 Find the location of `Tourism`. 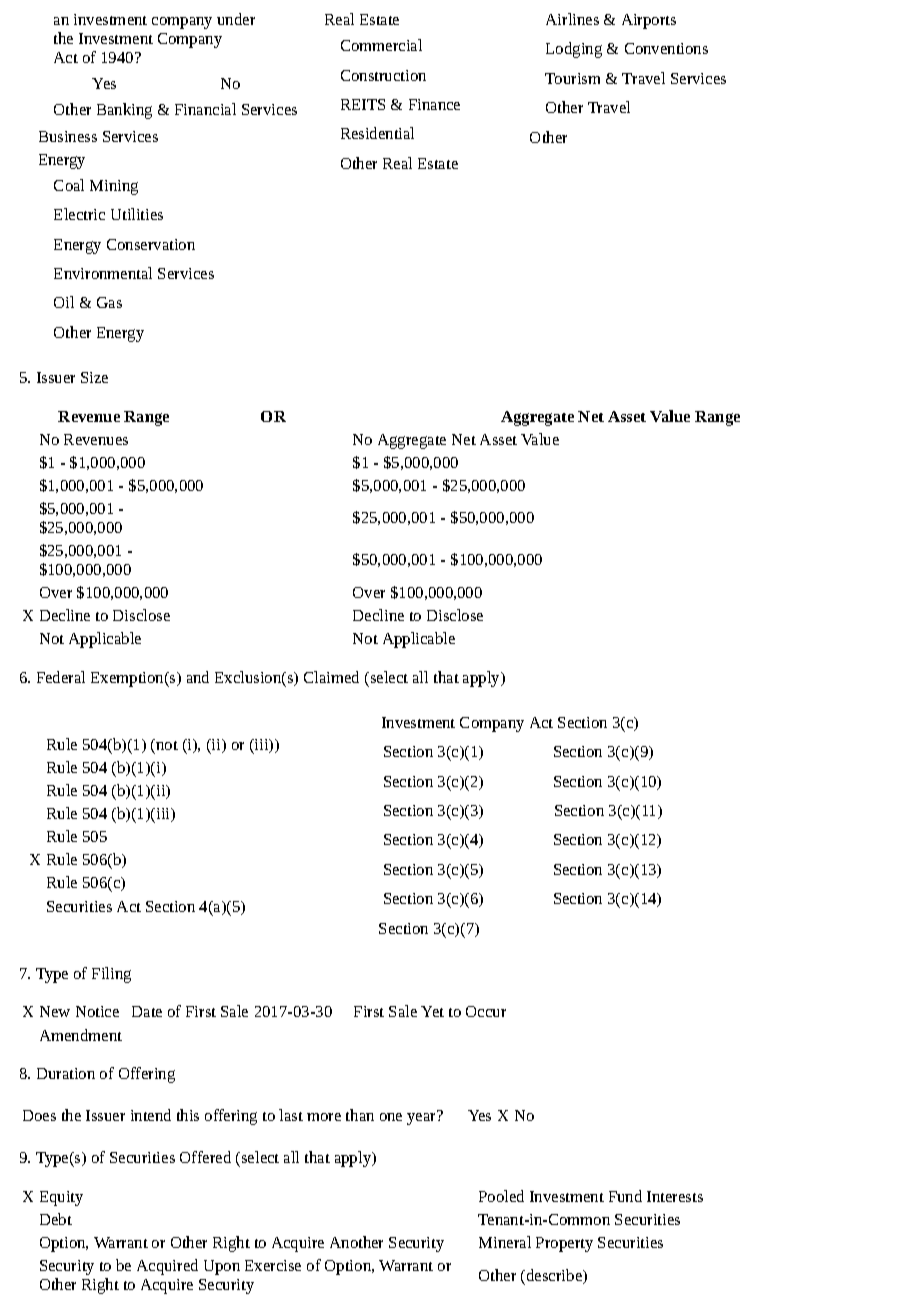

Tourism is located at coordinates (572, 78).
